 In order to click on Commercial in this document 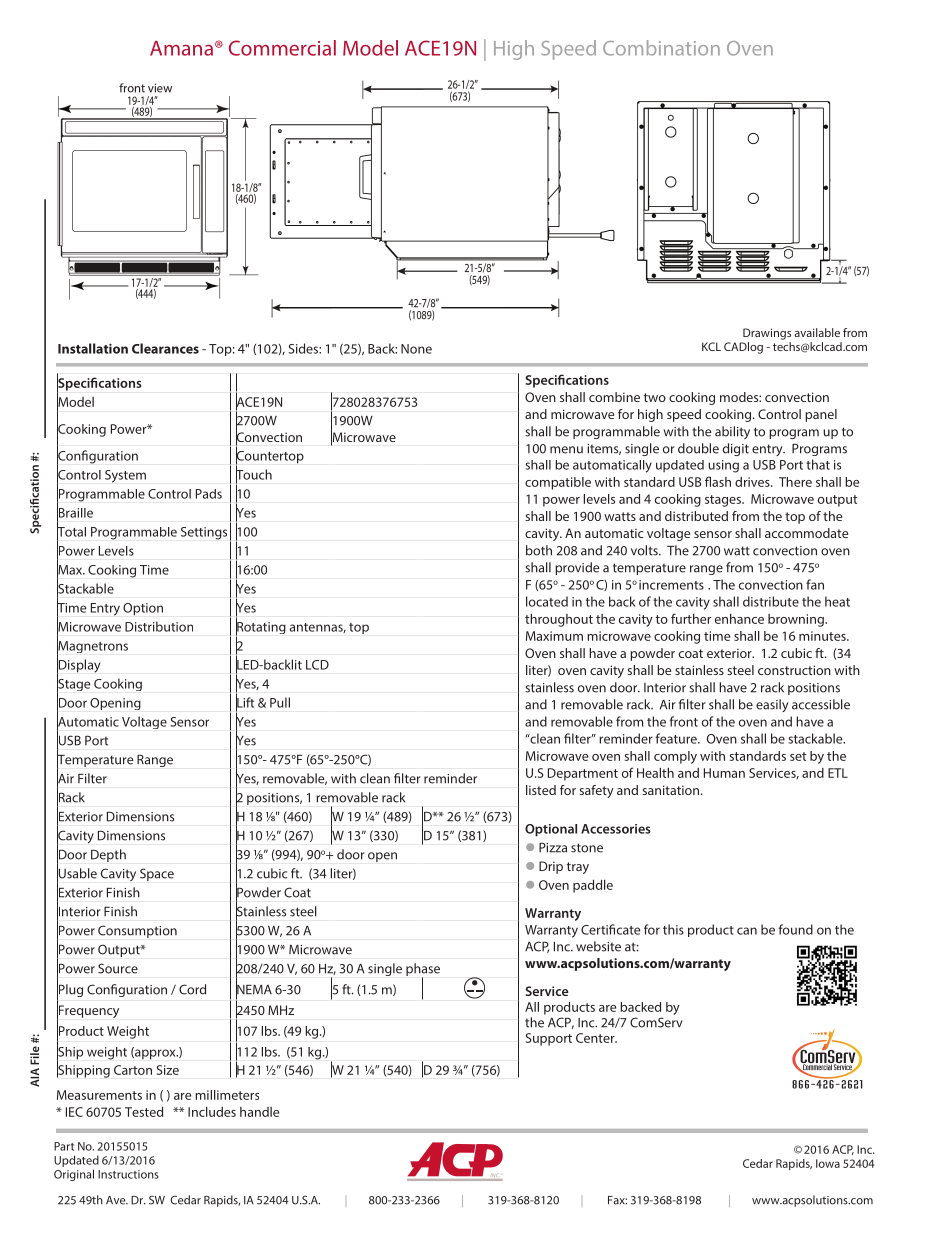, I will do `click(282, 48)`.
